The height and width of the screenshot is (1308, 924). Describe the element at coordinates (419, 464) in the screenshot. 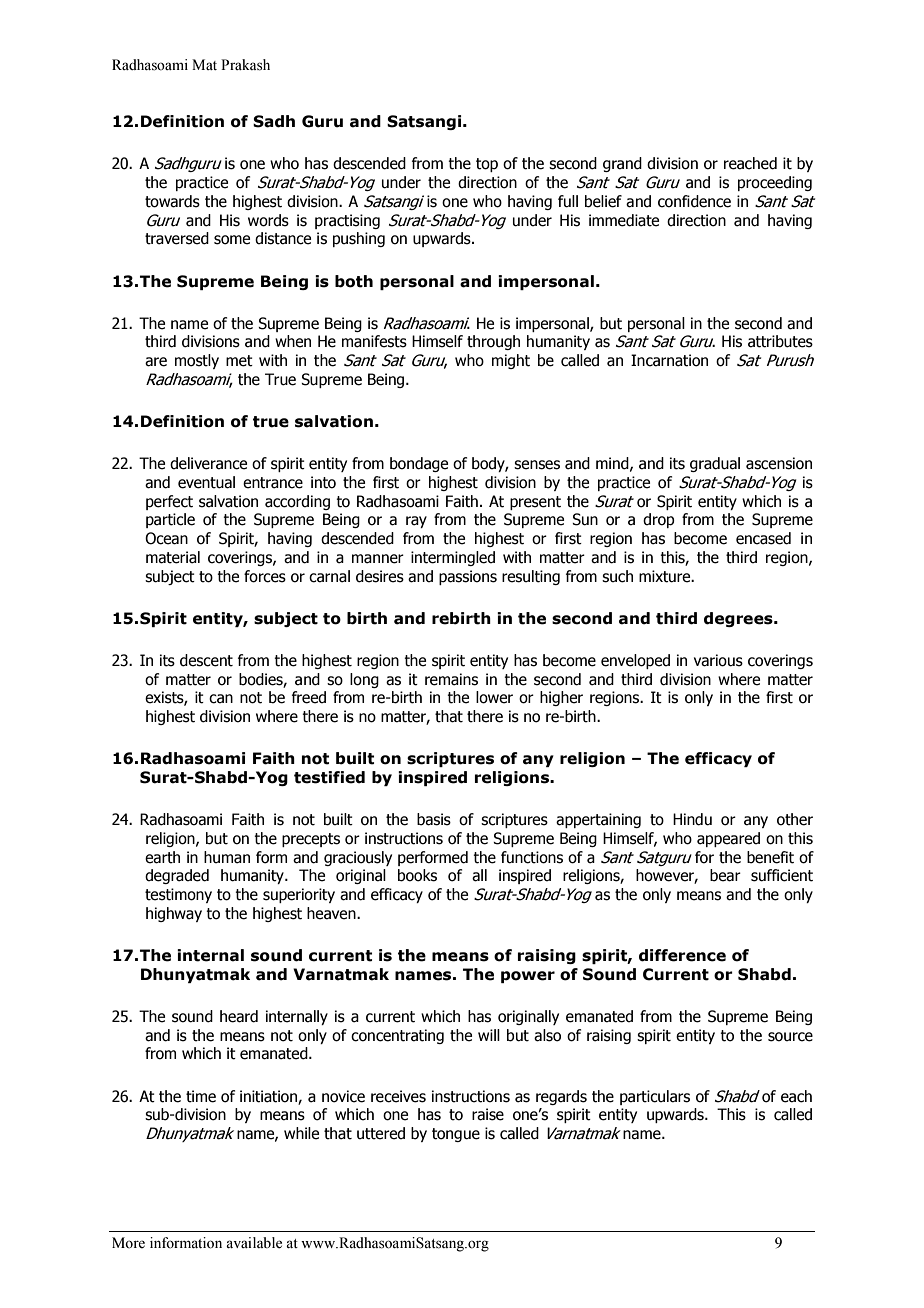

I see `bondage` at that location.
